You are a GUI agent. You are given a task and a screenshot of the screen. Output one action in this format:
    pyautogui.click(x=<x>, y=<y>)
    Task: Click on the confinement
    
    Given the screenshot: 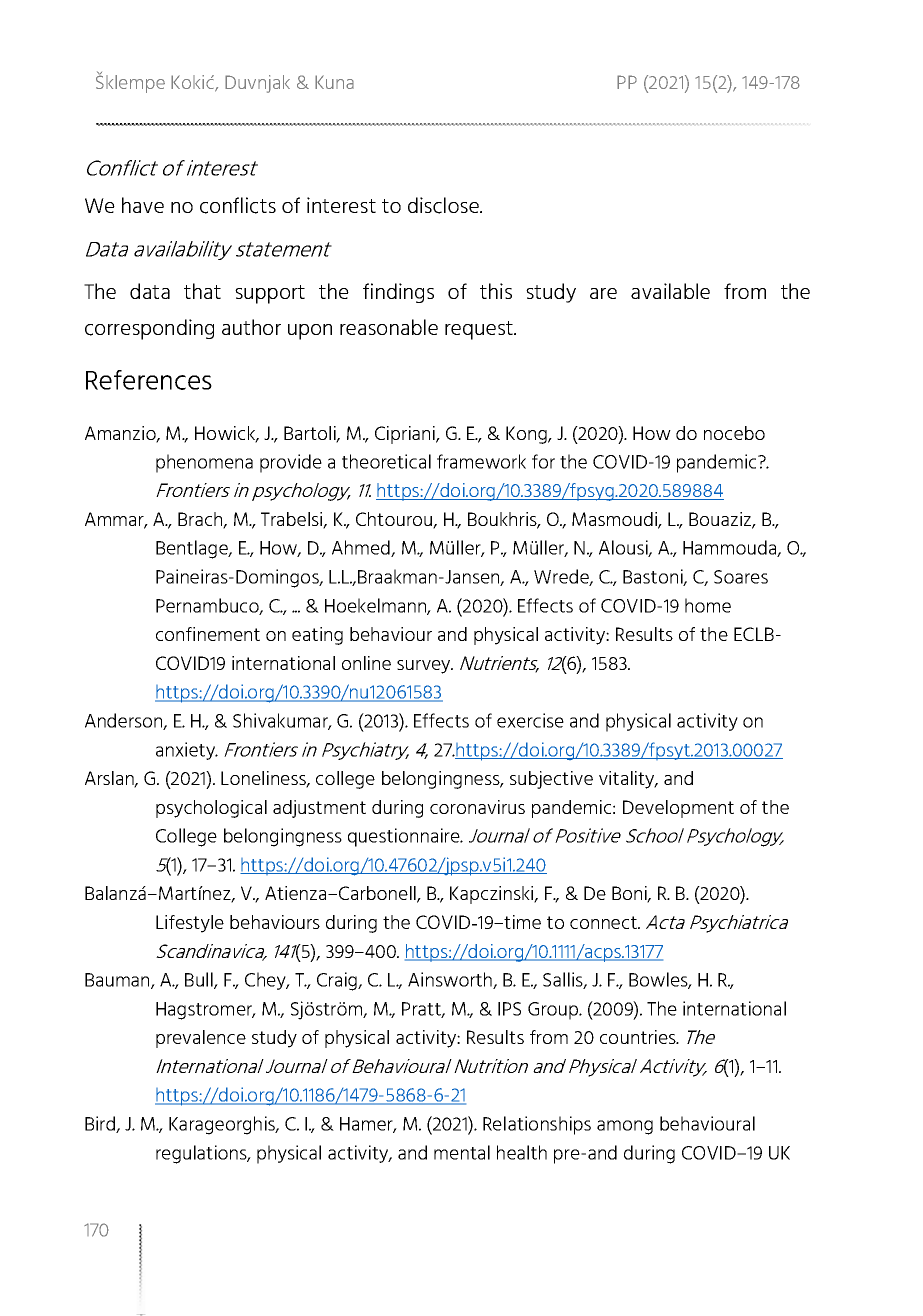 What is the action you would take?
    pyautogui.click(x=208, y=634)
